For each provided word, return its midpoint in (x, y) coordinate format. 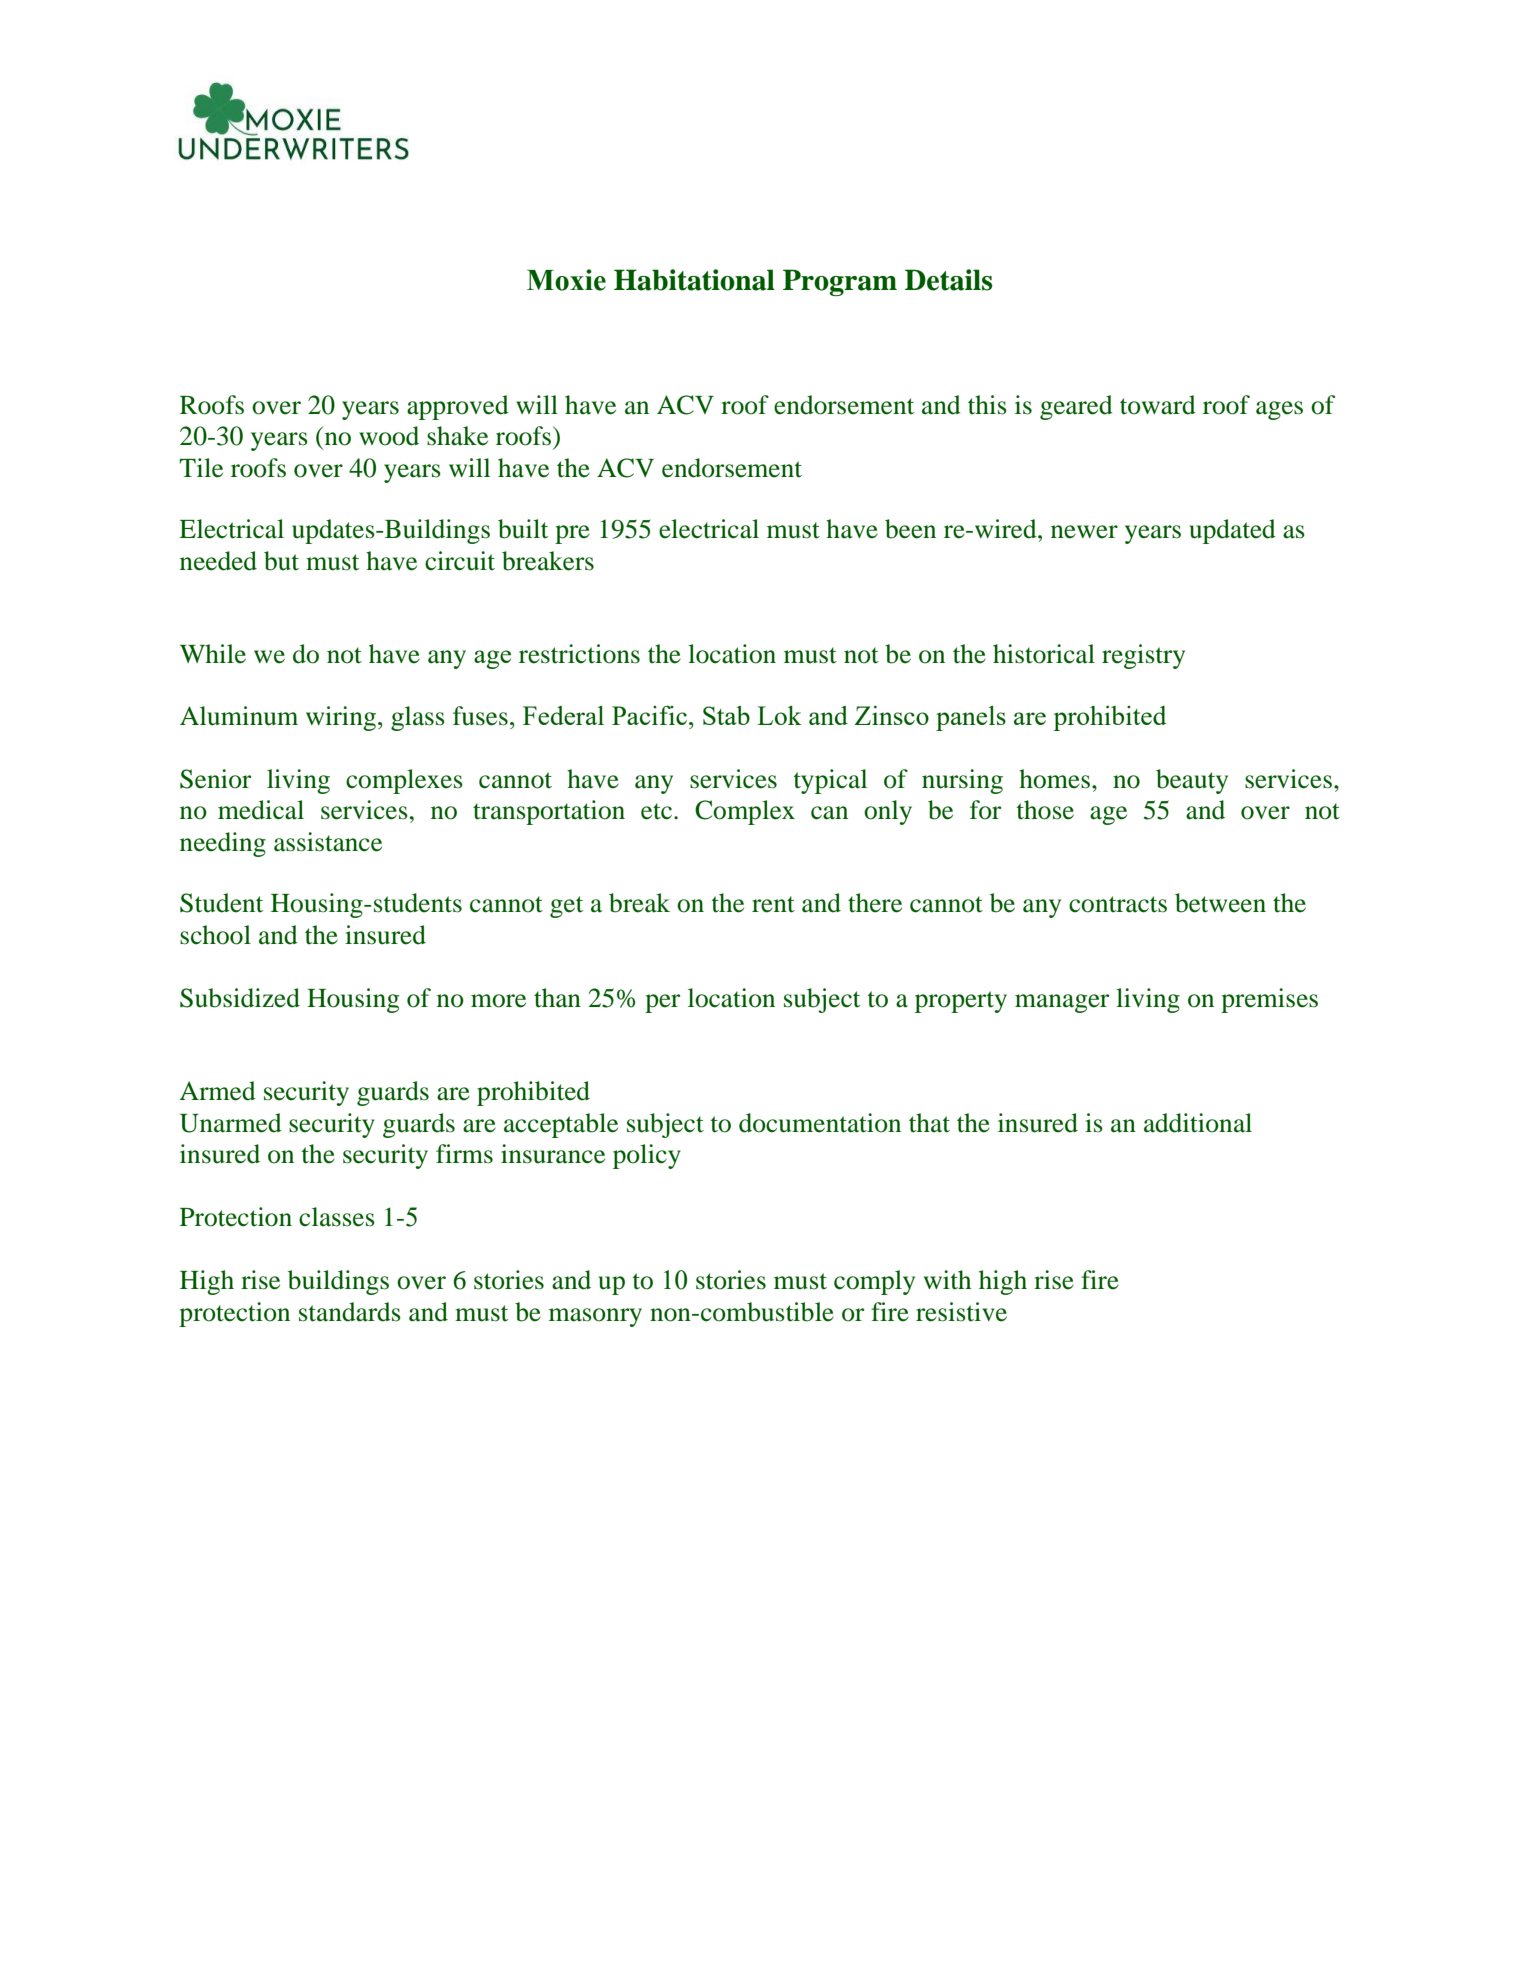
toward (1158, 405)
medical (261, 810)
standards (350, 1312)
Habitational (694, 280)
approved (458, 407)
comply (874, 1282)
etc (656, 811)
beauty (1192, 781)
